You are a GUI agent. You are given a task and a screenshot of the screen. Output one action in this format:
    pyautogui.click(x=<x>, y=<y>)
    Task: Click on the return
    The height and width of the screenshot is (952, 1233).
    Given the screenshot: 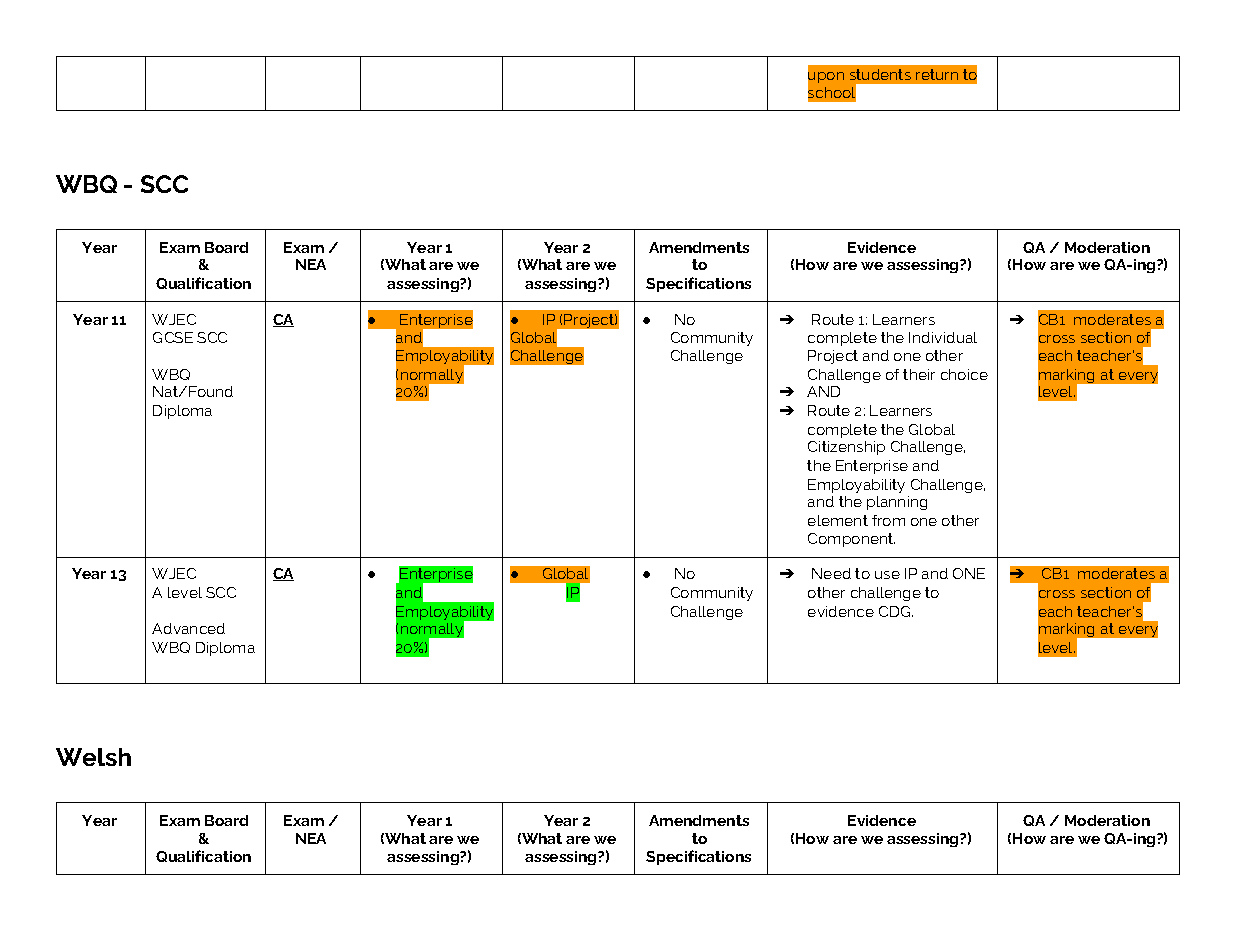 What is the action you would take?
    pyautogui.click(x=937, y=74)
